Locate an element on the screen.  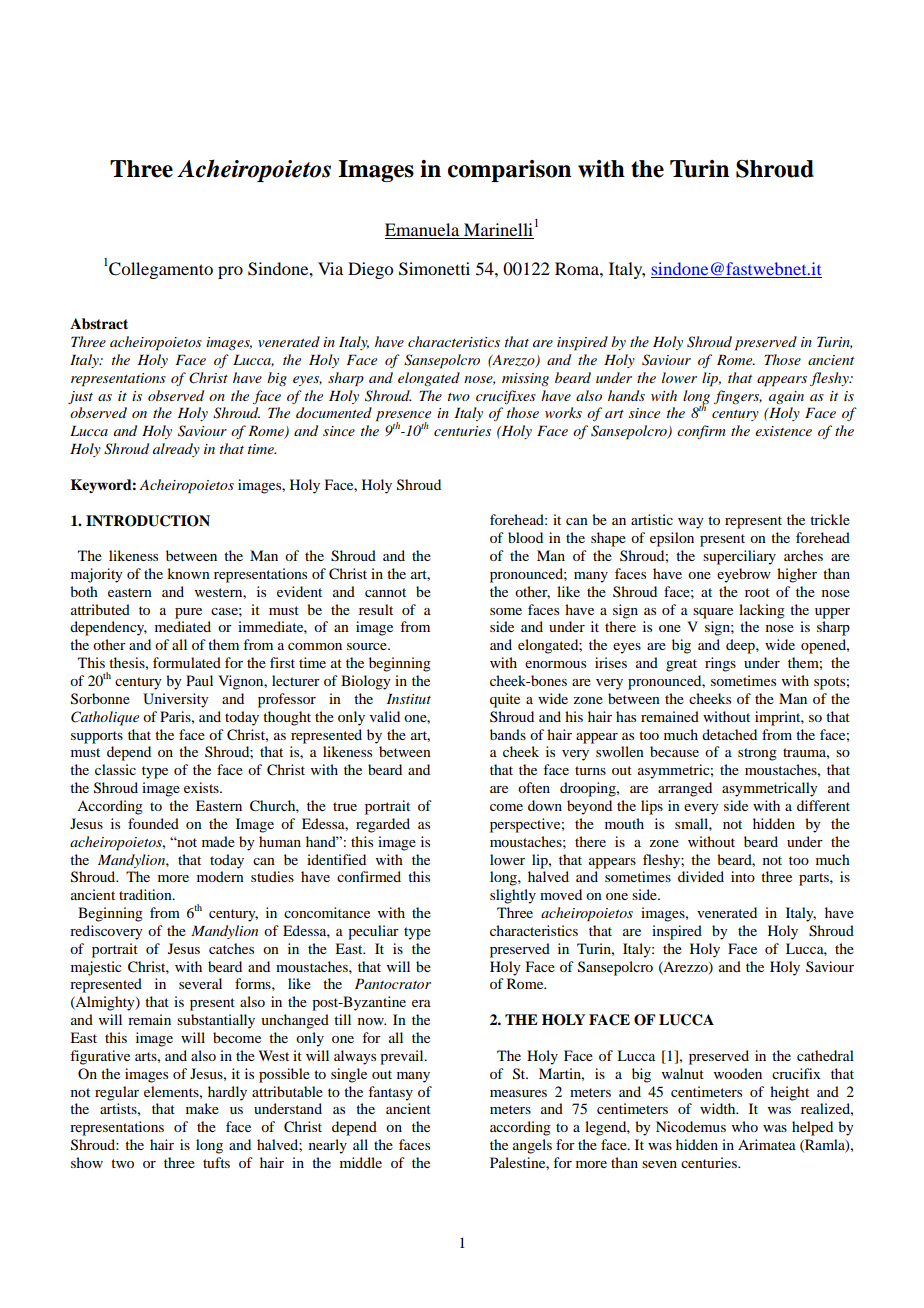
root is located at coordinates (757, 592).
